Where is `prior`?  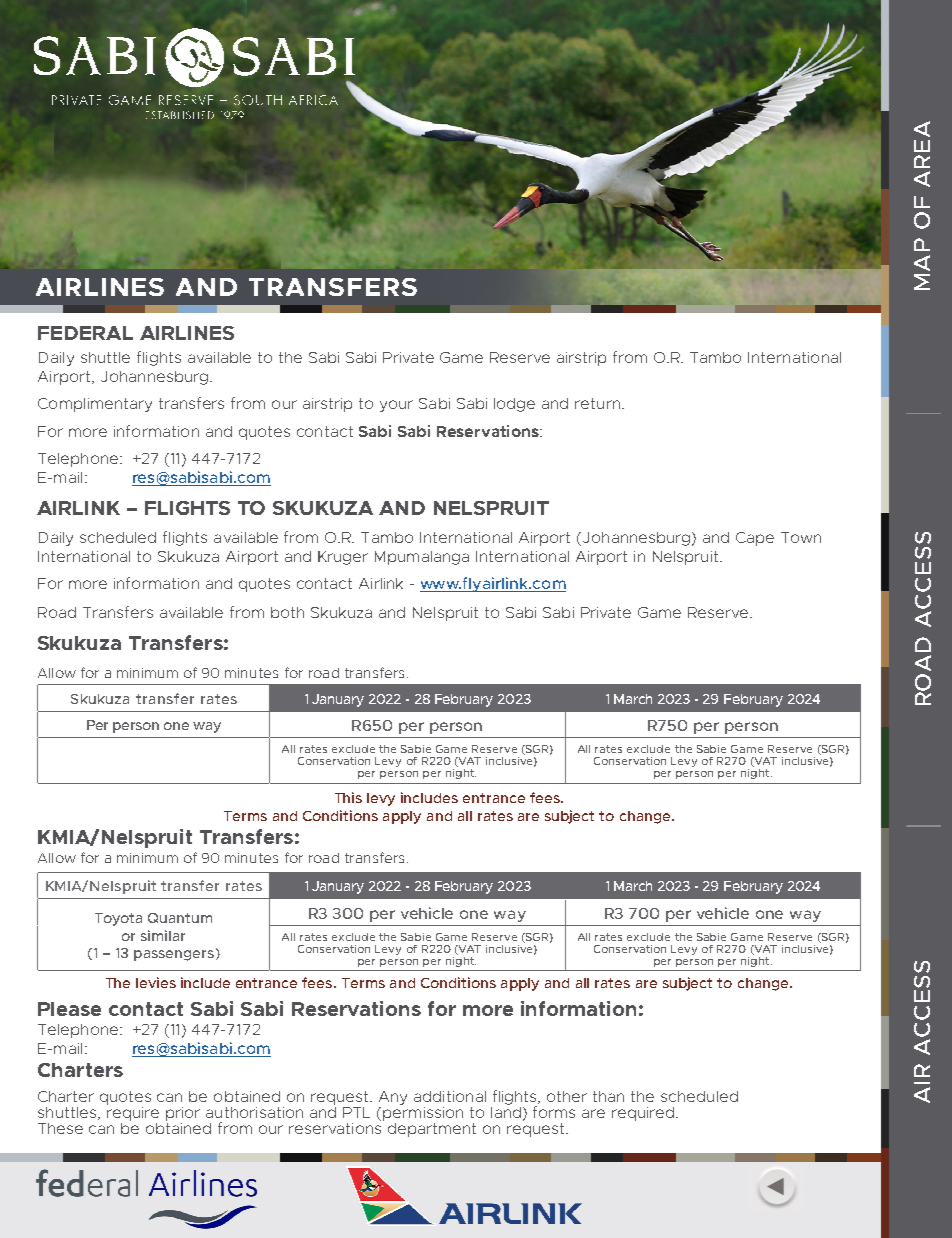 prior is located at coordinates (183, 1114).
